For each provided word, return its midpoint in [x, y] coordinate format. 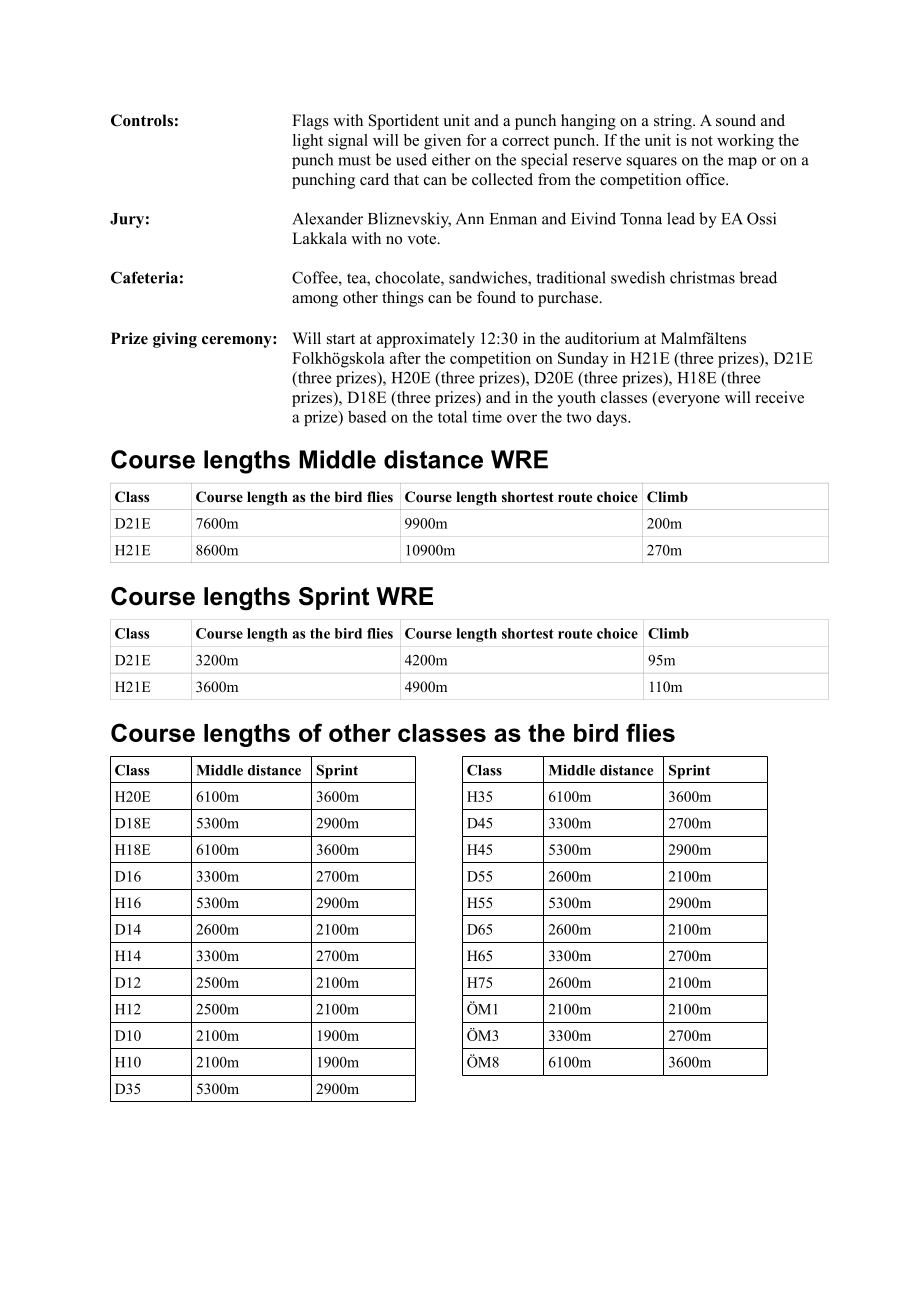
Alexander [327, 218]
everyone [688, 401]
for [476, 140]
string [674, 122]
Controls [142, 120]
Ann [470, 219]
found [496, 297]
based [367, 416]
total [452, 416]
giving [175, 340]
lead [681, 218]
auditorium [602, 338]
